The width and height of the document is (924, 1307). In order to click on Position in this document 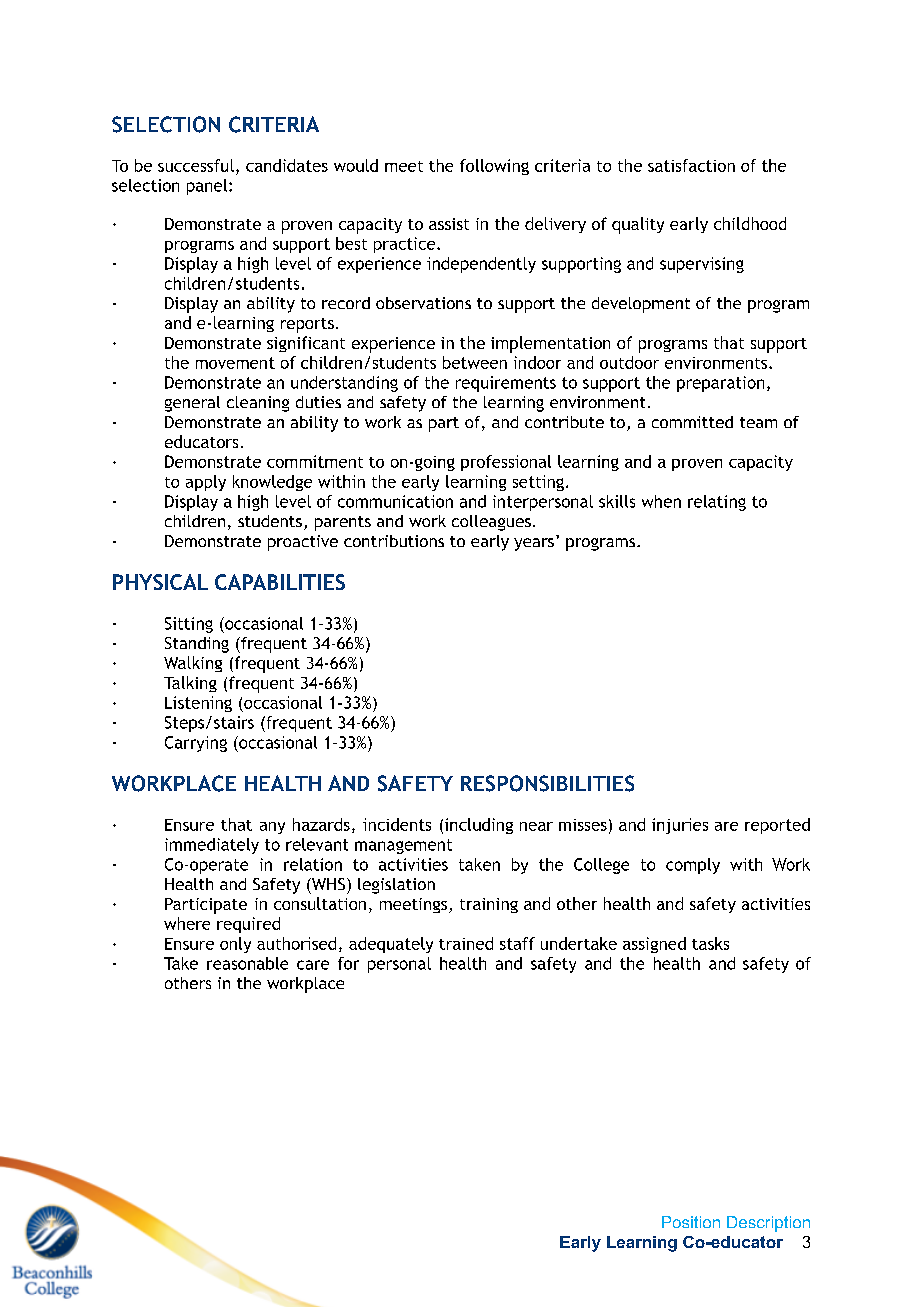, I will do `click(691, 1222)`.
